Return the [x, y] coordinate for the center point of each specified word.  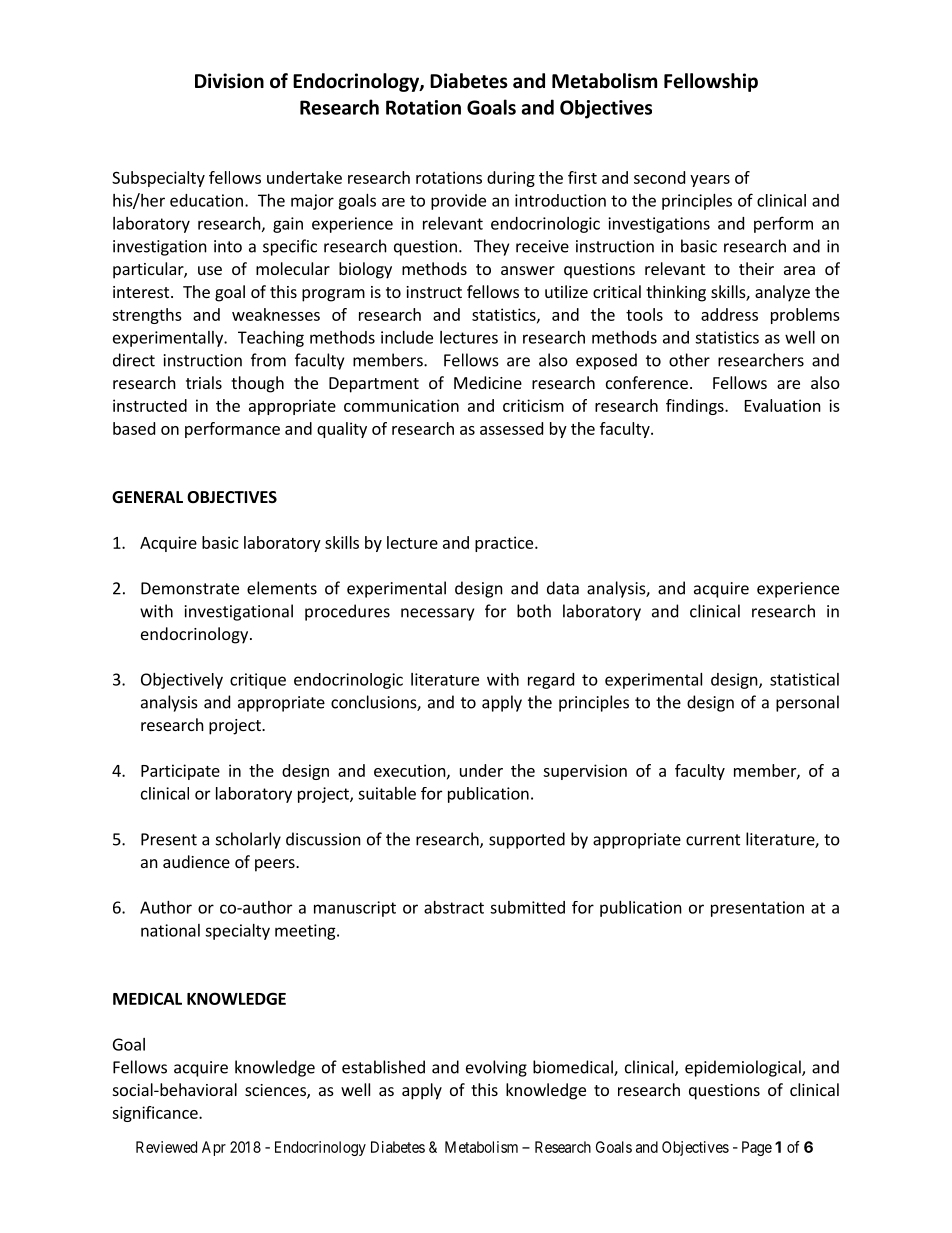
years [710, 181]
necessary [437, 614]
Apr [214, 1148]
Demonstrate [190, 588]
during [511, 179]
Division [229, 81]
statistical [804, 679]
